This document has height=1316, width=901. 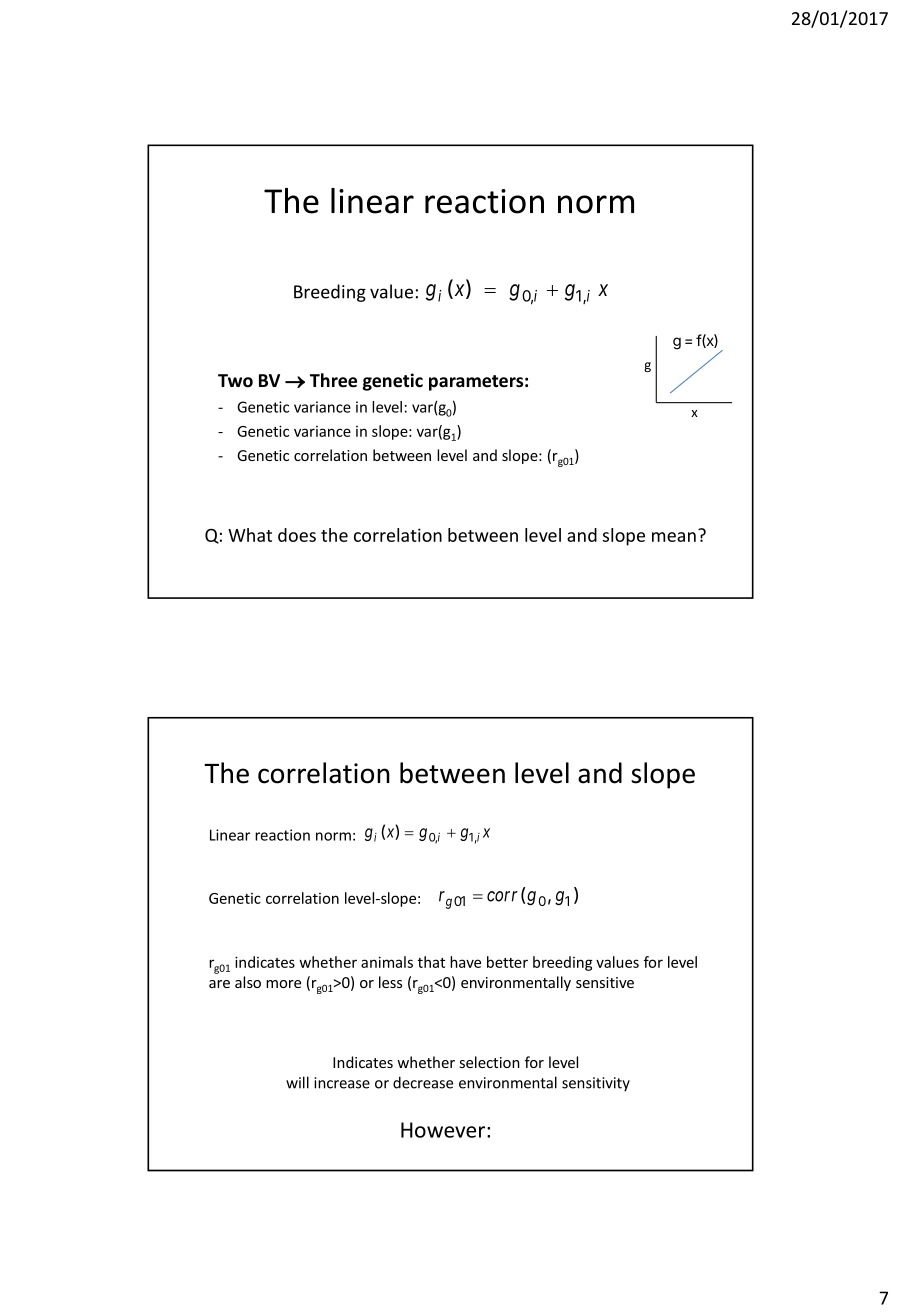 What do you see at coordinates (507, 962) in the document?
I see `better` at bounding box center [507, 962].
